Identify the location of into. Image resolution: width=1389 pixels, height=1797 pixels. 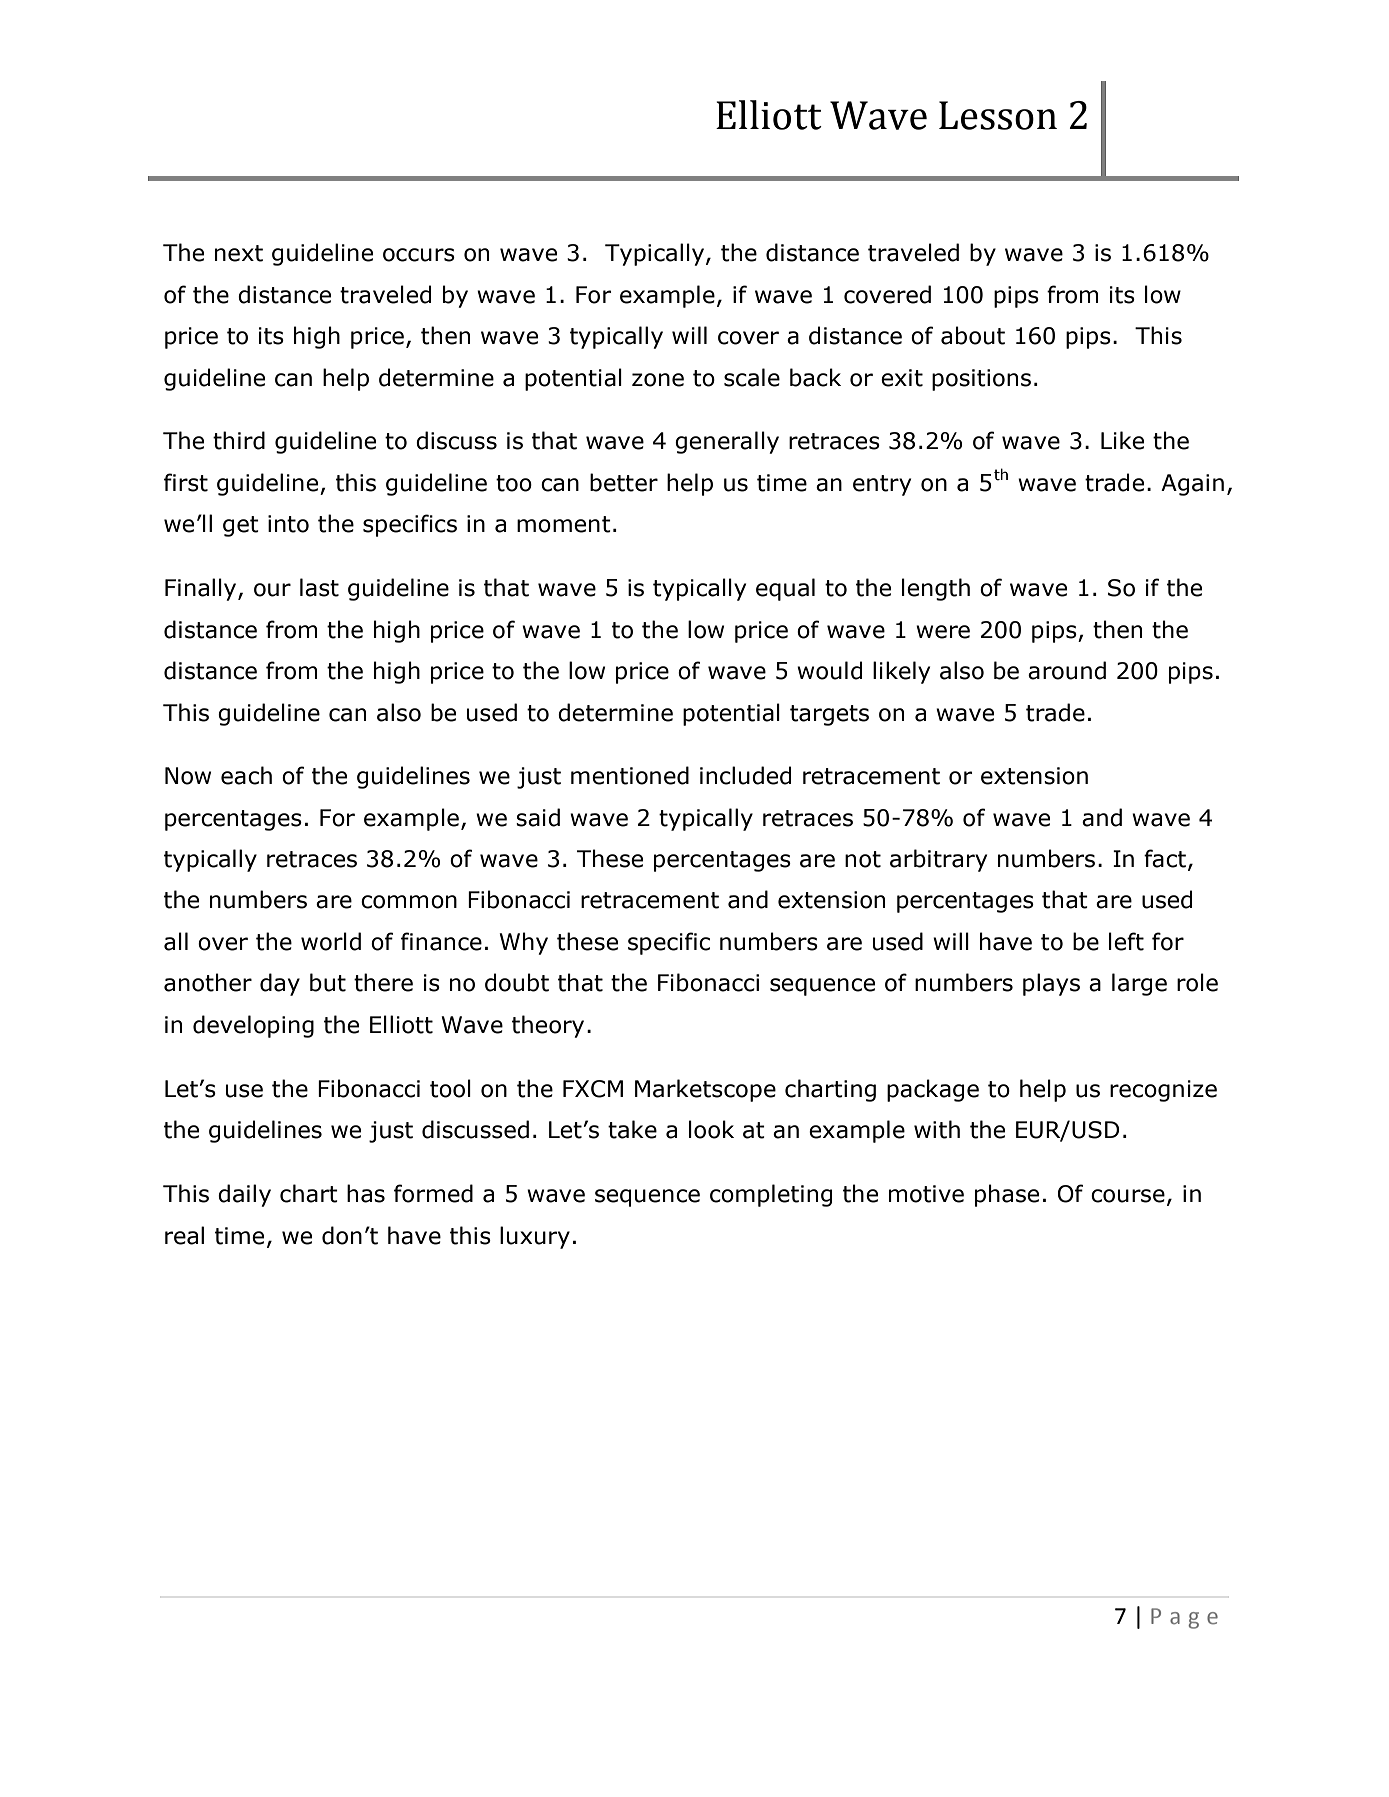
(288, 524).
